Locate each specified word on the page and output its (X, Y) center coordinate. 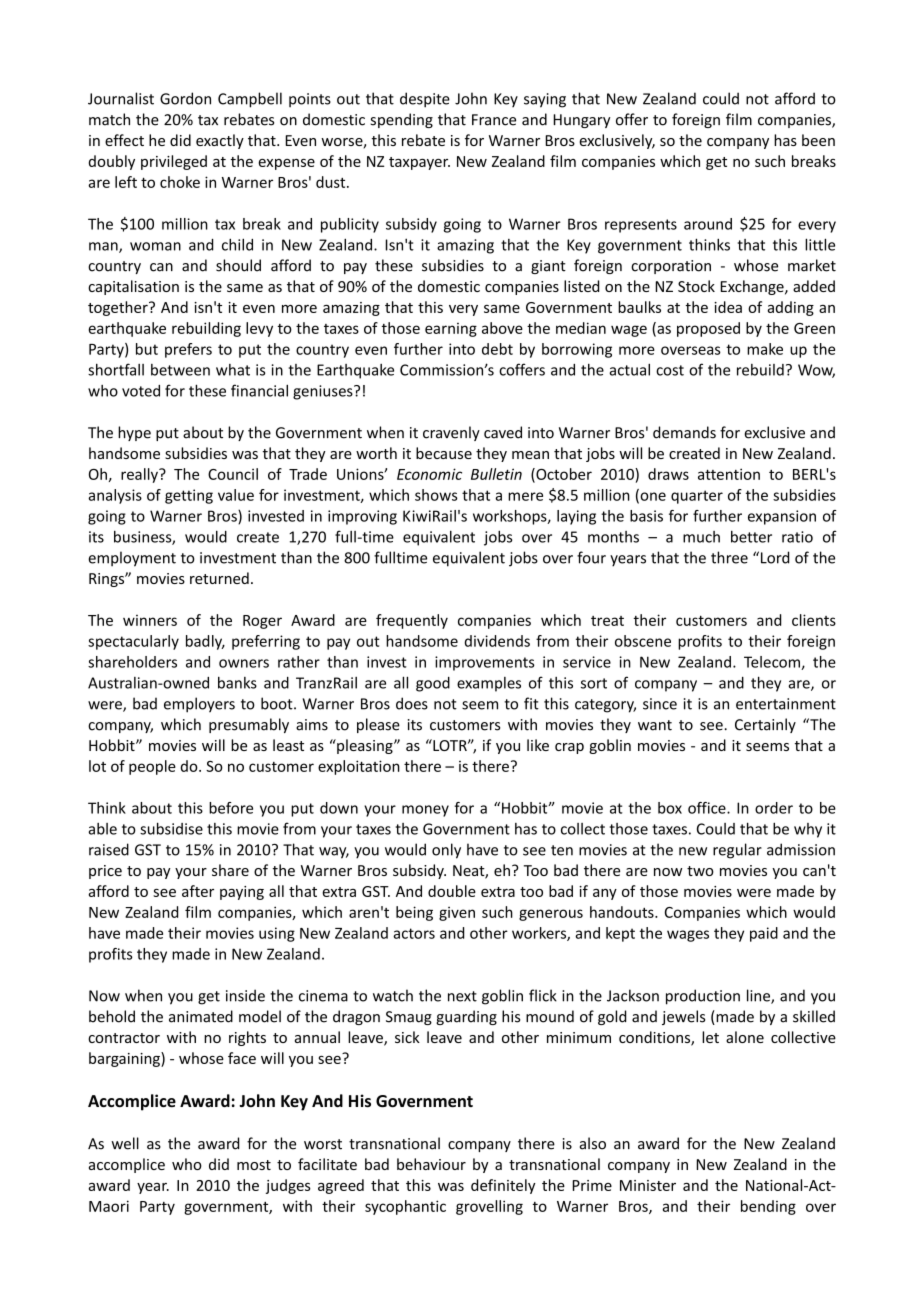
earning (451, 330)
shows (436, 495)
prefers (188, 350)
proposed (708, 329)
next (462, 996)
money (425, 811)
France (494, 120)
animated (201, 1016)
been (818, 140)
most (254, 1165)
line (759, 996)
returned (219, 578)
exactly (220, 141)
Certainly (765, 725)
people (152, 767)
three (729, 557)
